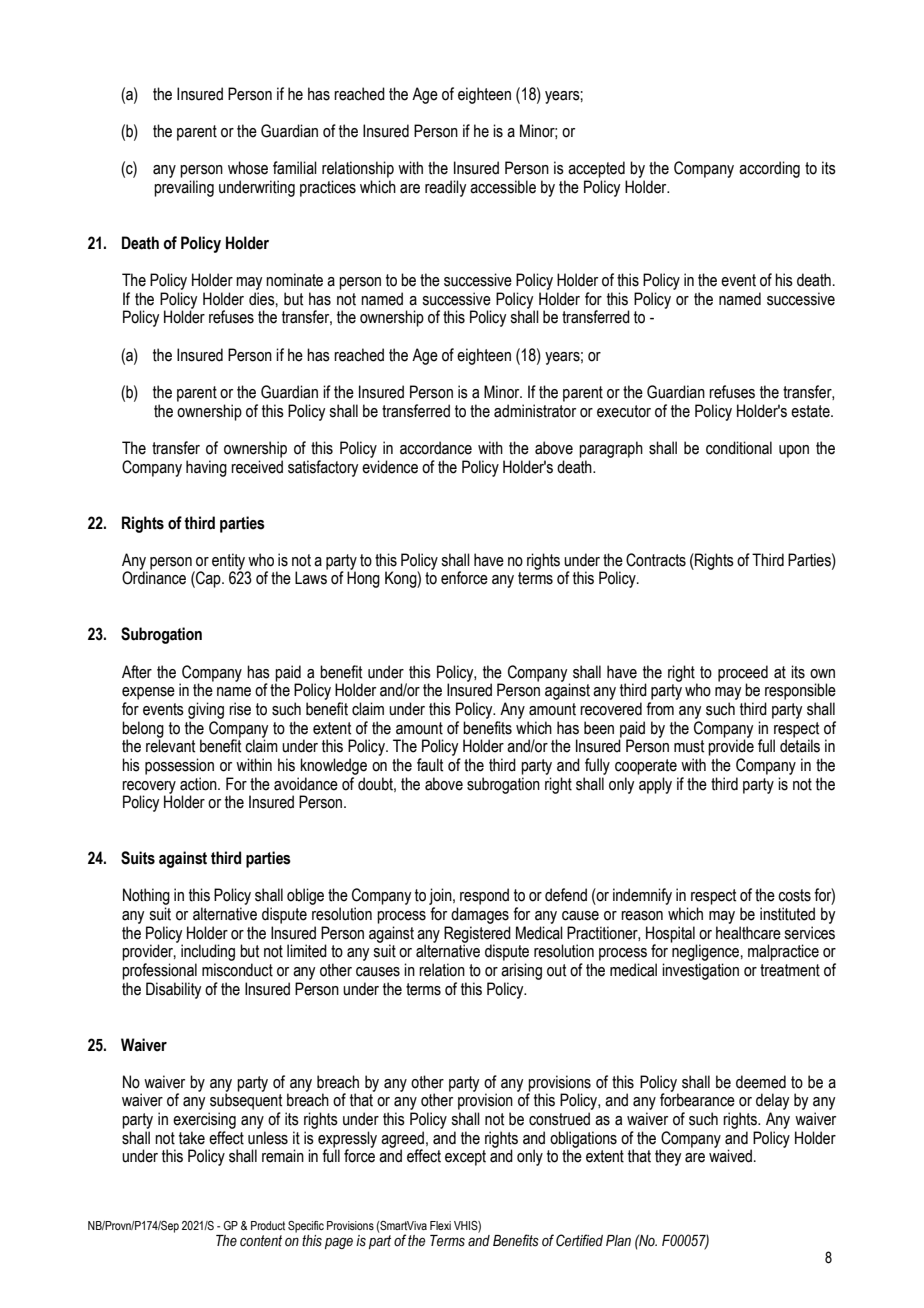 The image size is (924, 1308). What do you see at coordinates (440, 1225) in the screenshot?
I see `Flexi` at bounding box center [440, 1225].
